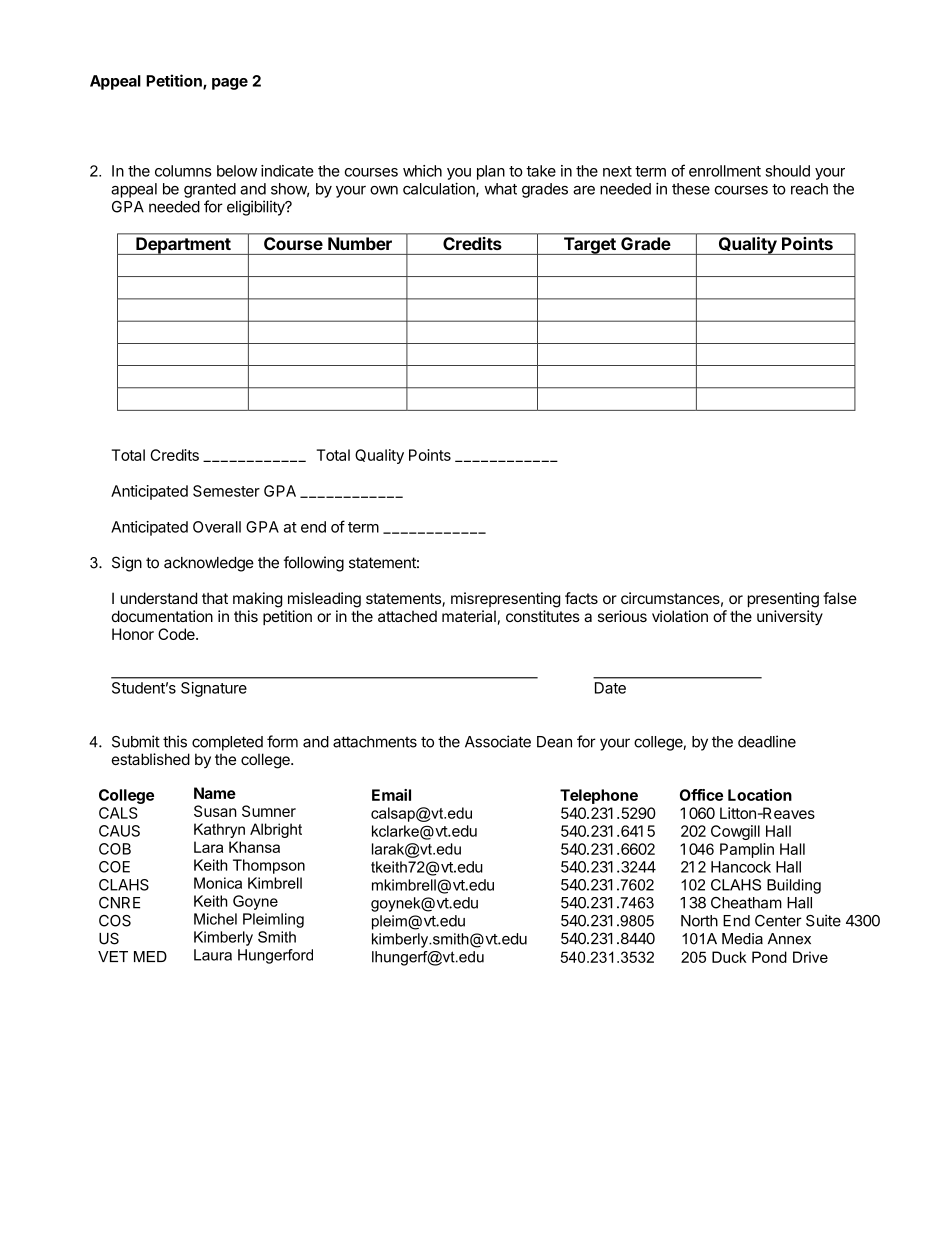 This screenshot has width=952, height=1233. I want to click on North, so click(699, 921).
